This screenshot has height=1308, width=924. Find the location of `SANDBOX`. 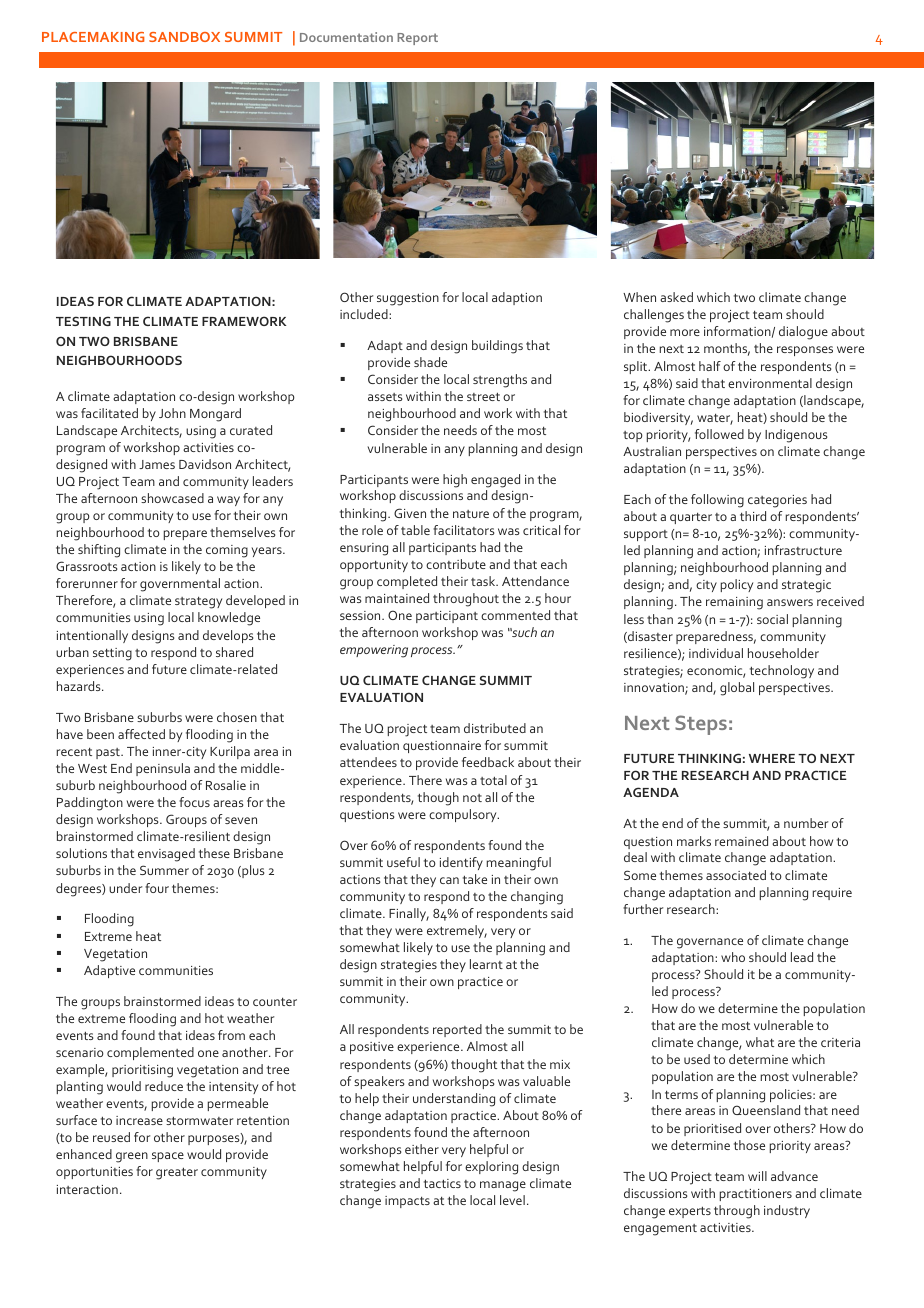

SANDBOX is located at coordinates (184, 37).
